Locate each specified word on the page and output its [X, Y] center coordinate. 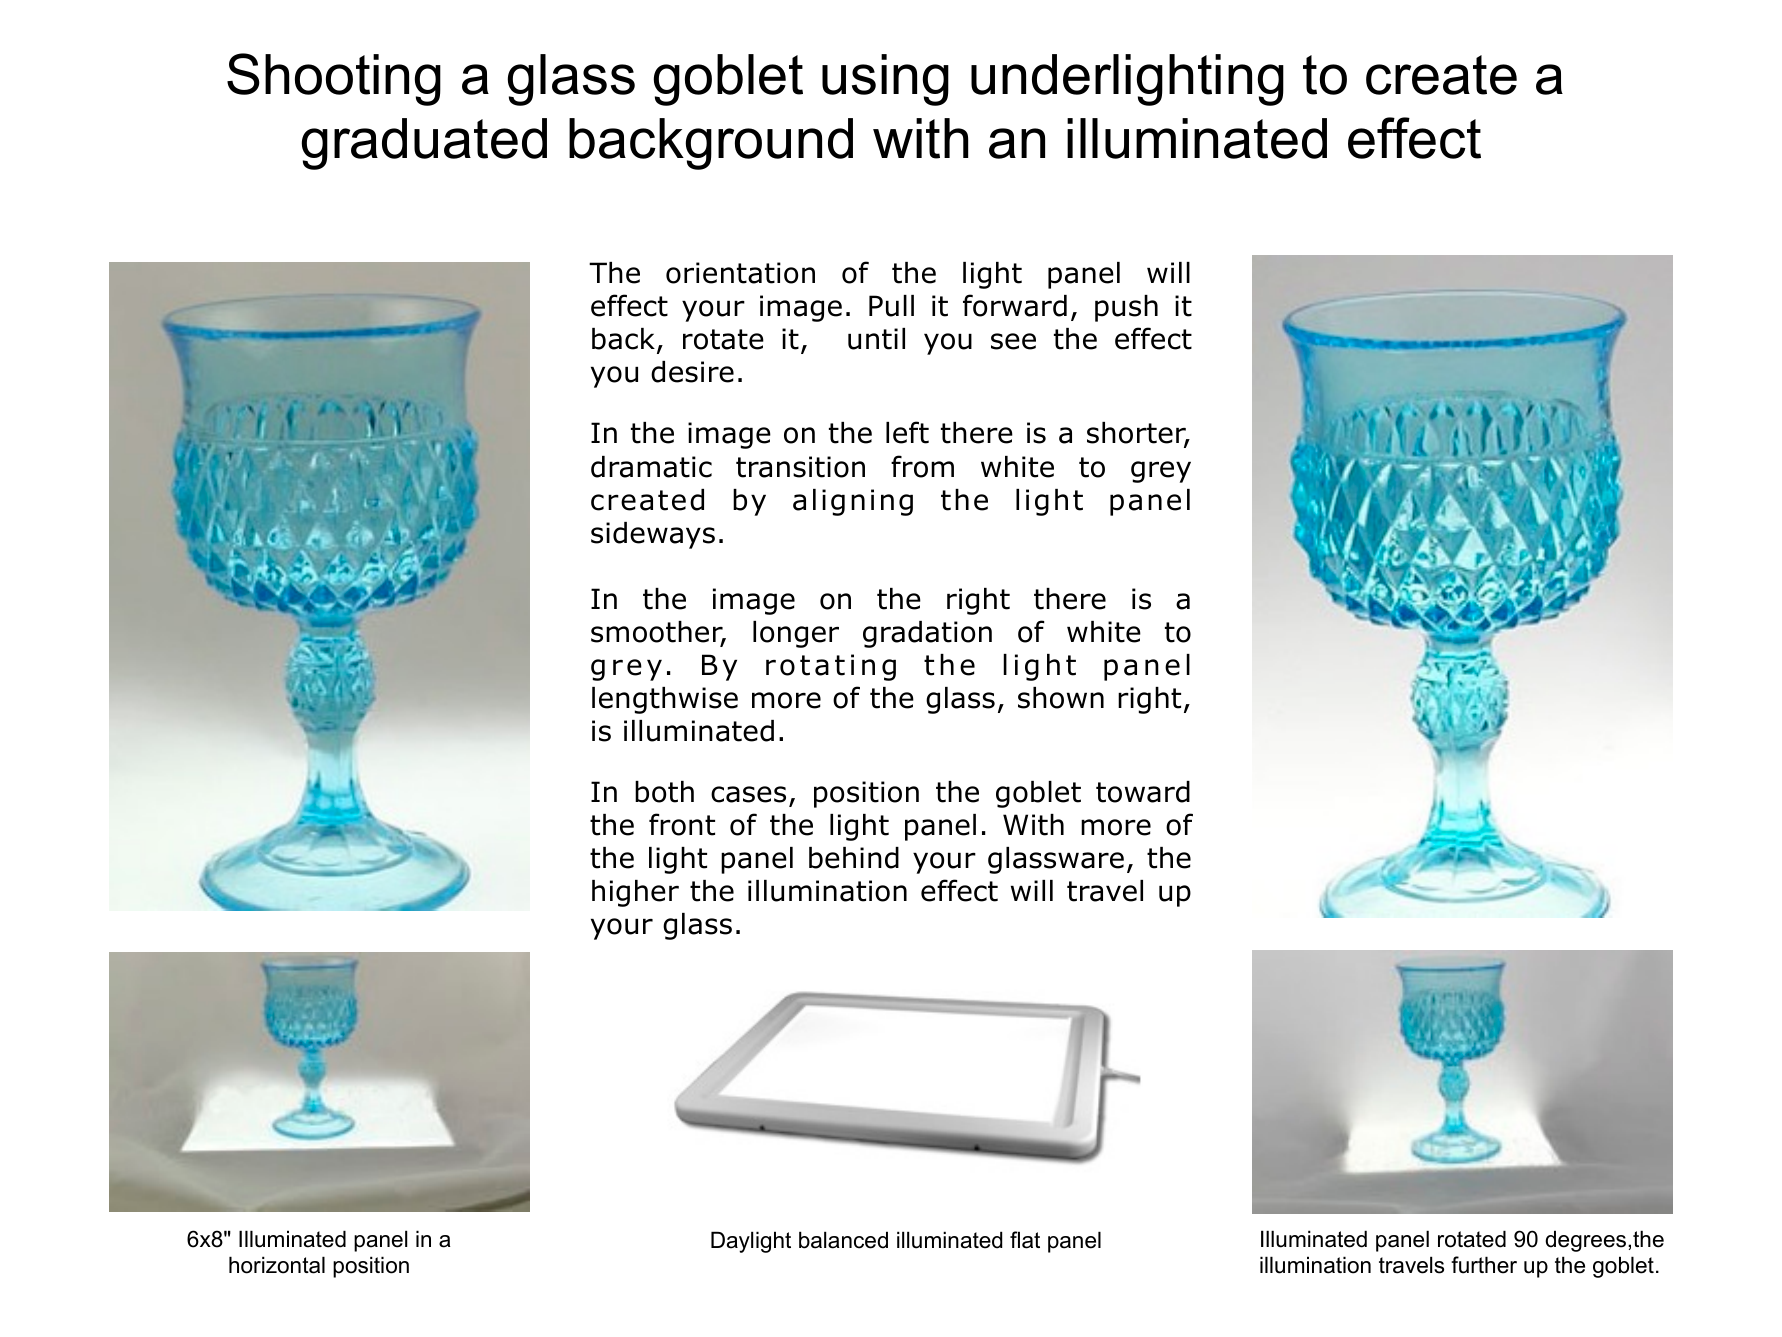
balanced [843, 1240]
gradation [927, 634]
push [1126, 308]
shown [1061, 698]
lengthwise [665, 700]
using [885, 80]
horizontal [277, 1265]
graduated [424, 144]
